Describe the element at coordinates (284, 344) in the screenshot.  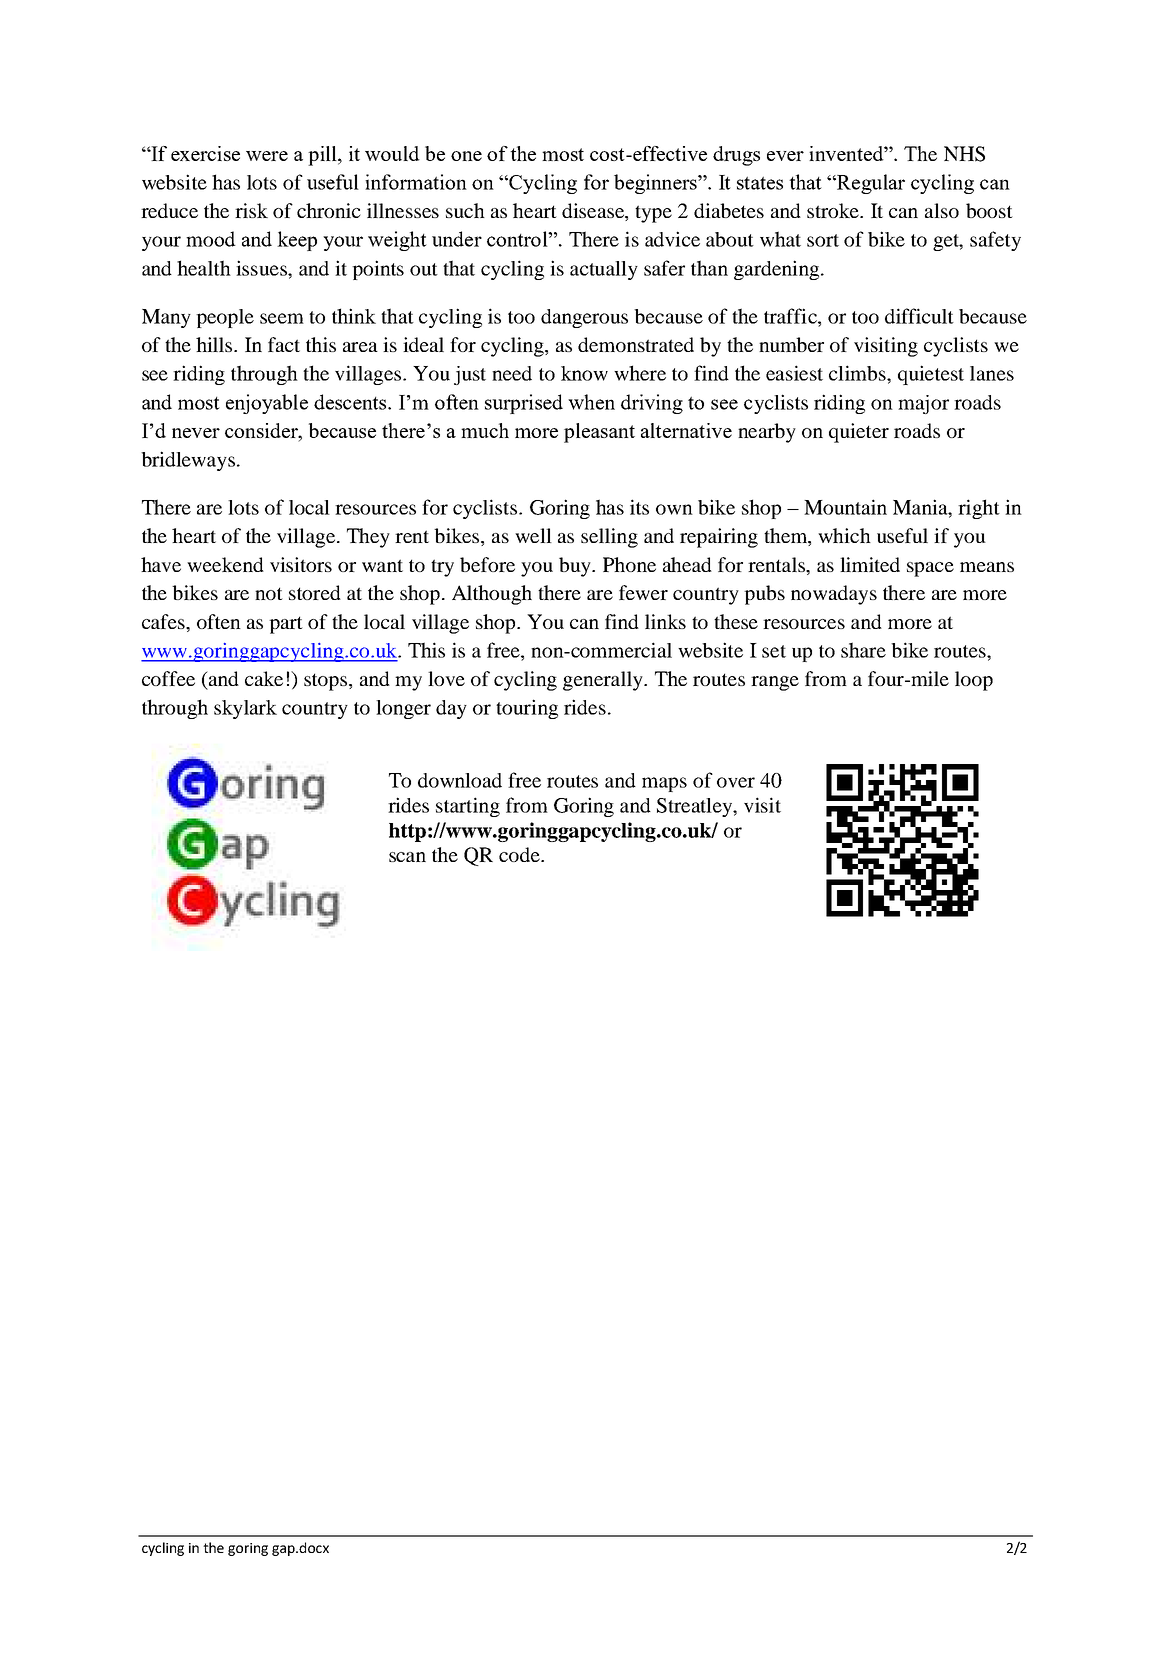
I see `fact` at that location.
